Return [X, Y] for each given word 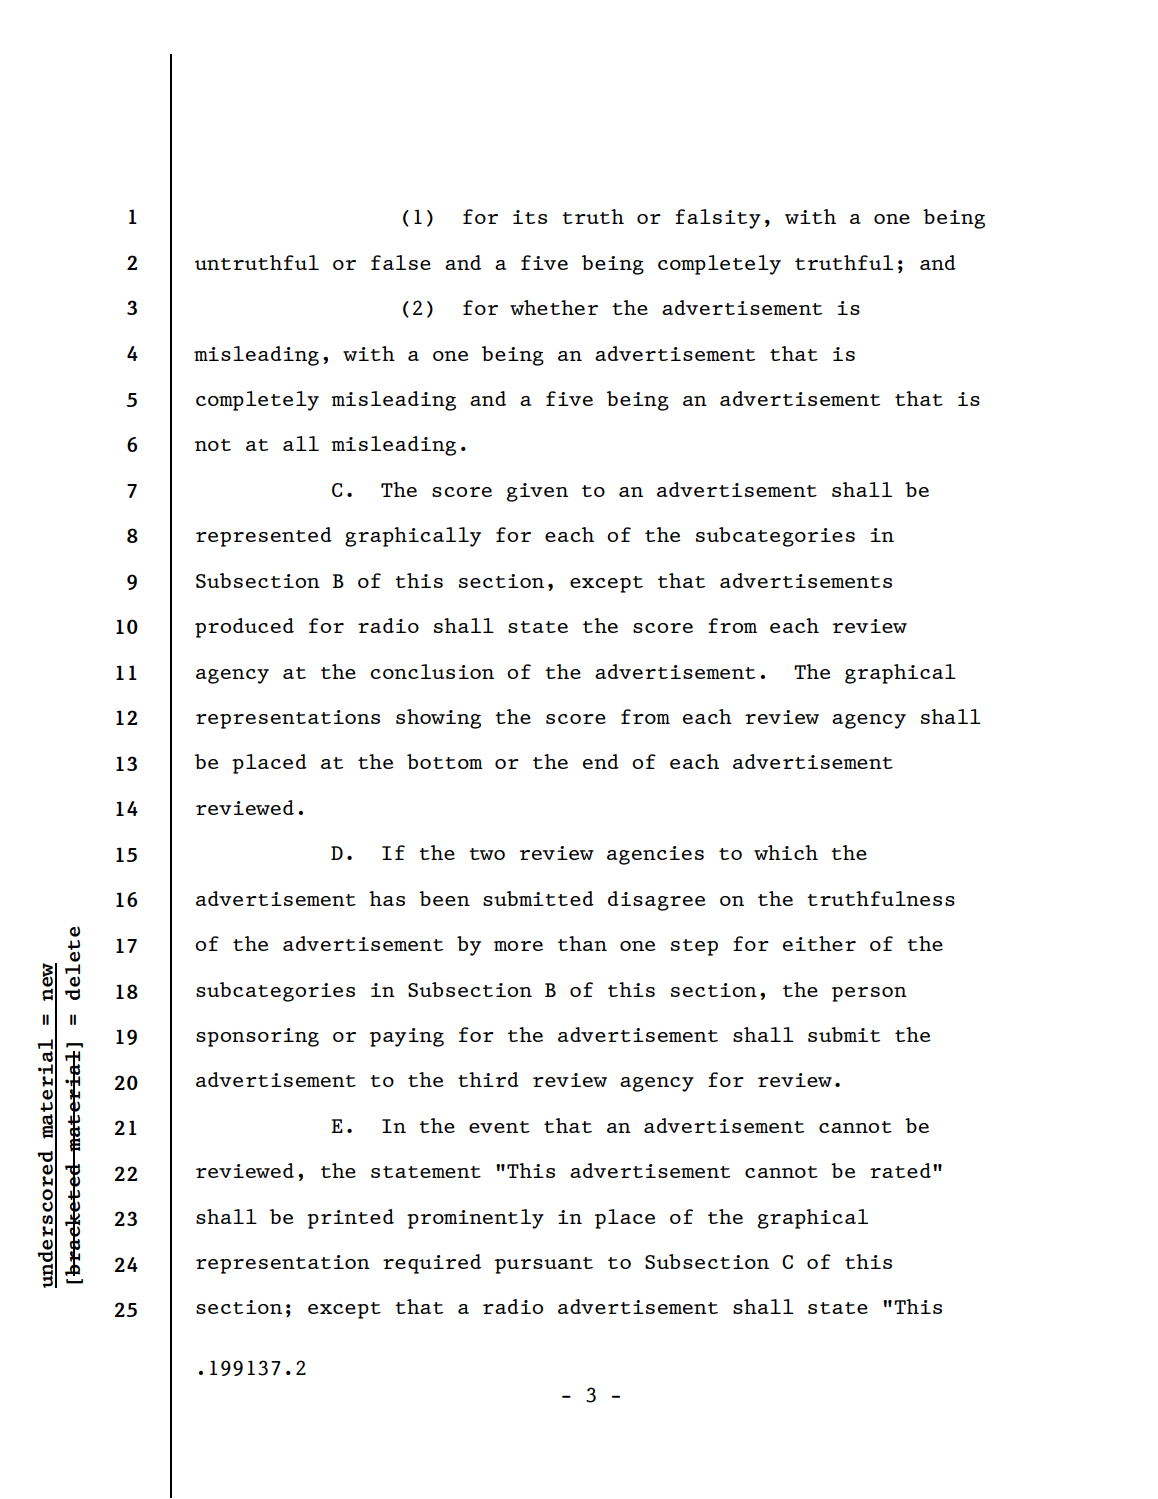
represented [264, 537]
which [786, 852]
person [869, 994]
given [537, 492]
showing [438, 719]
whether [554, 307]
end [601, 761]
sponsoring [257, 1037]
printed [350, 1219]
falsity [718, 219]
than [582, 943]
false [401, 262]
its [530, 217]
